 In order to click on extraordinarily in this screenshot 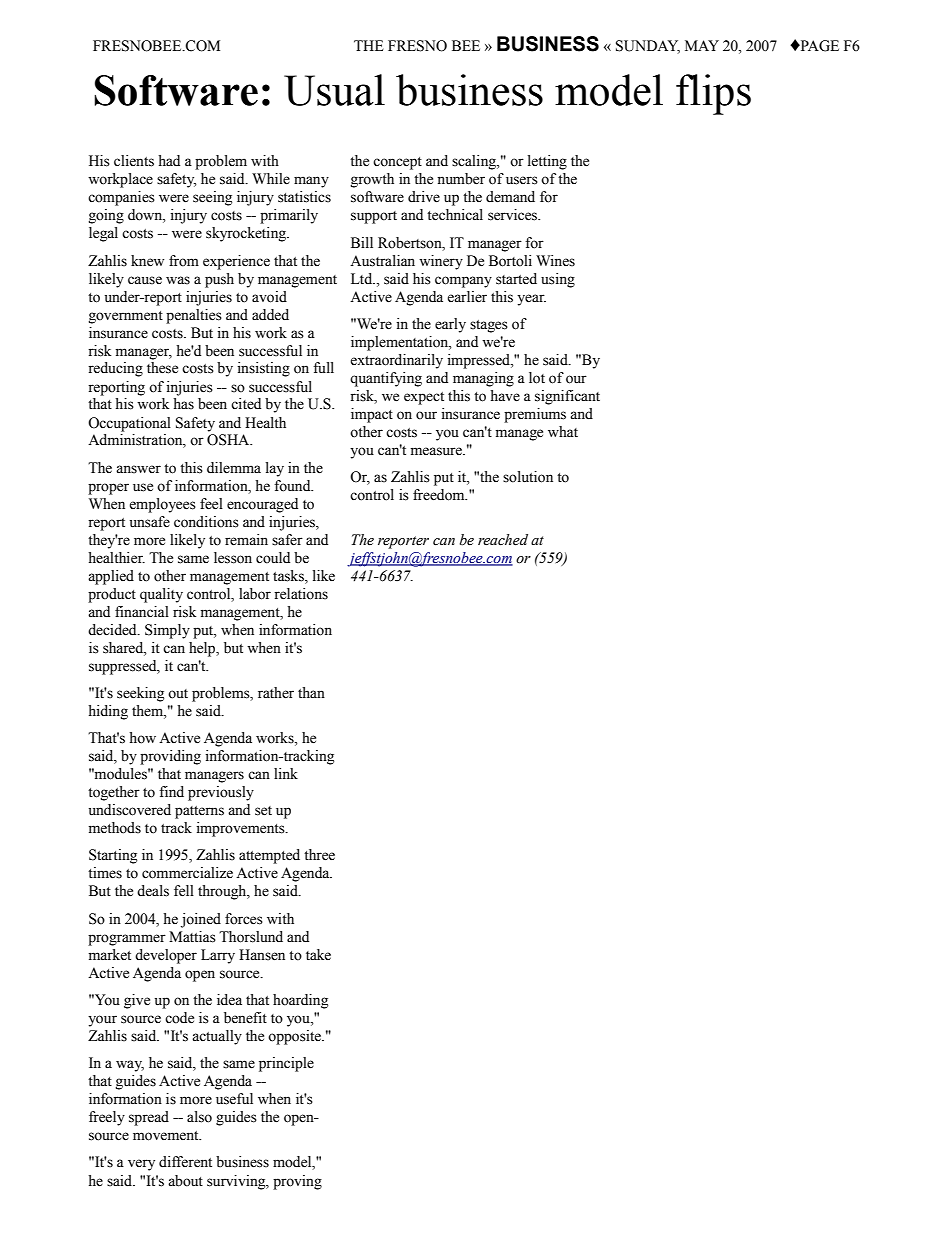, I will do `click(396, 361)`.
